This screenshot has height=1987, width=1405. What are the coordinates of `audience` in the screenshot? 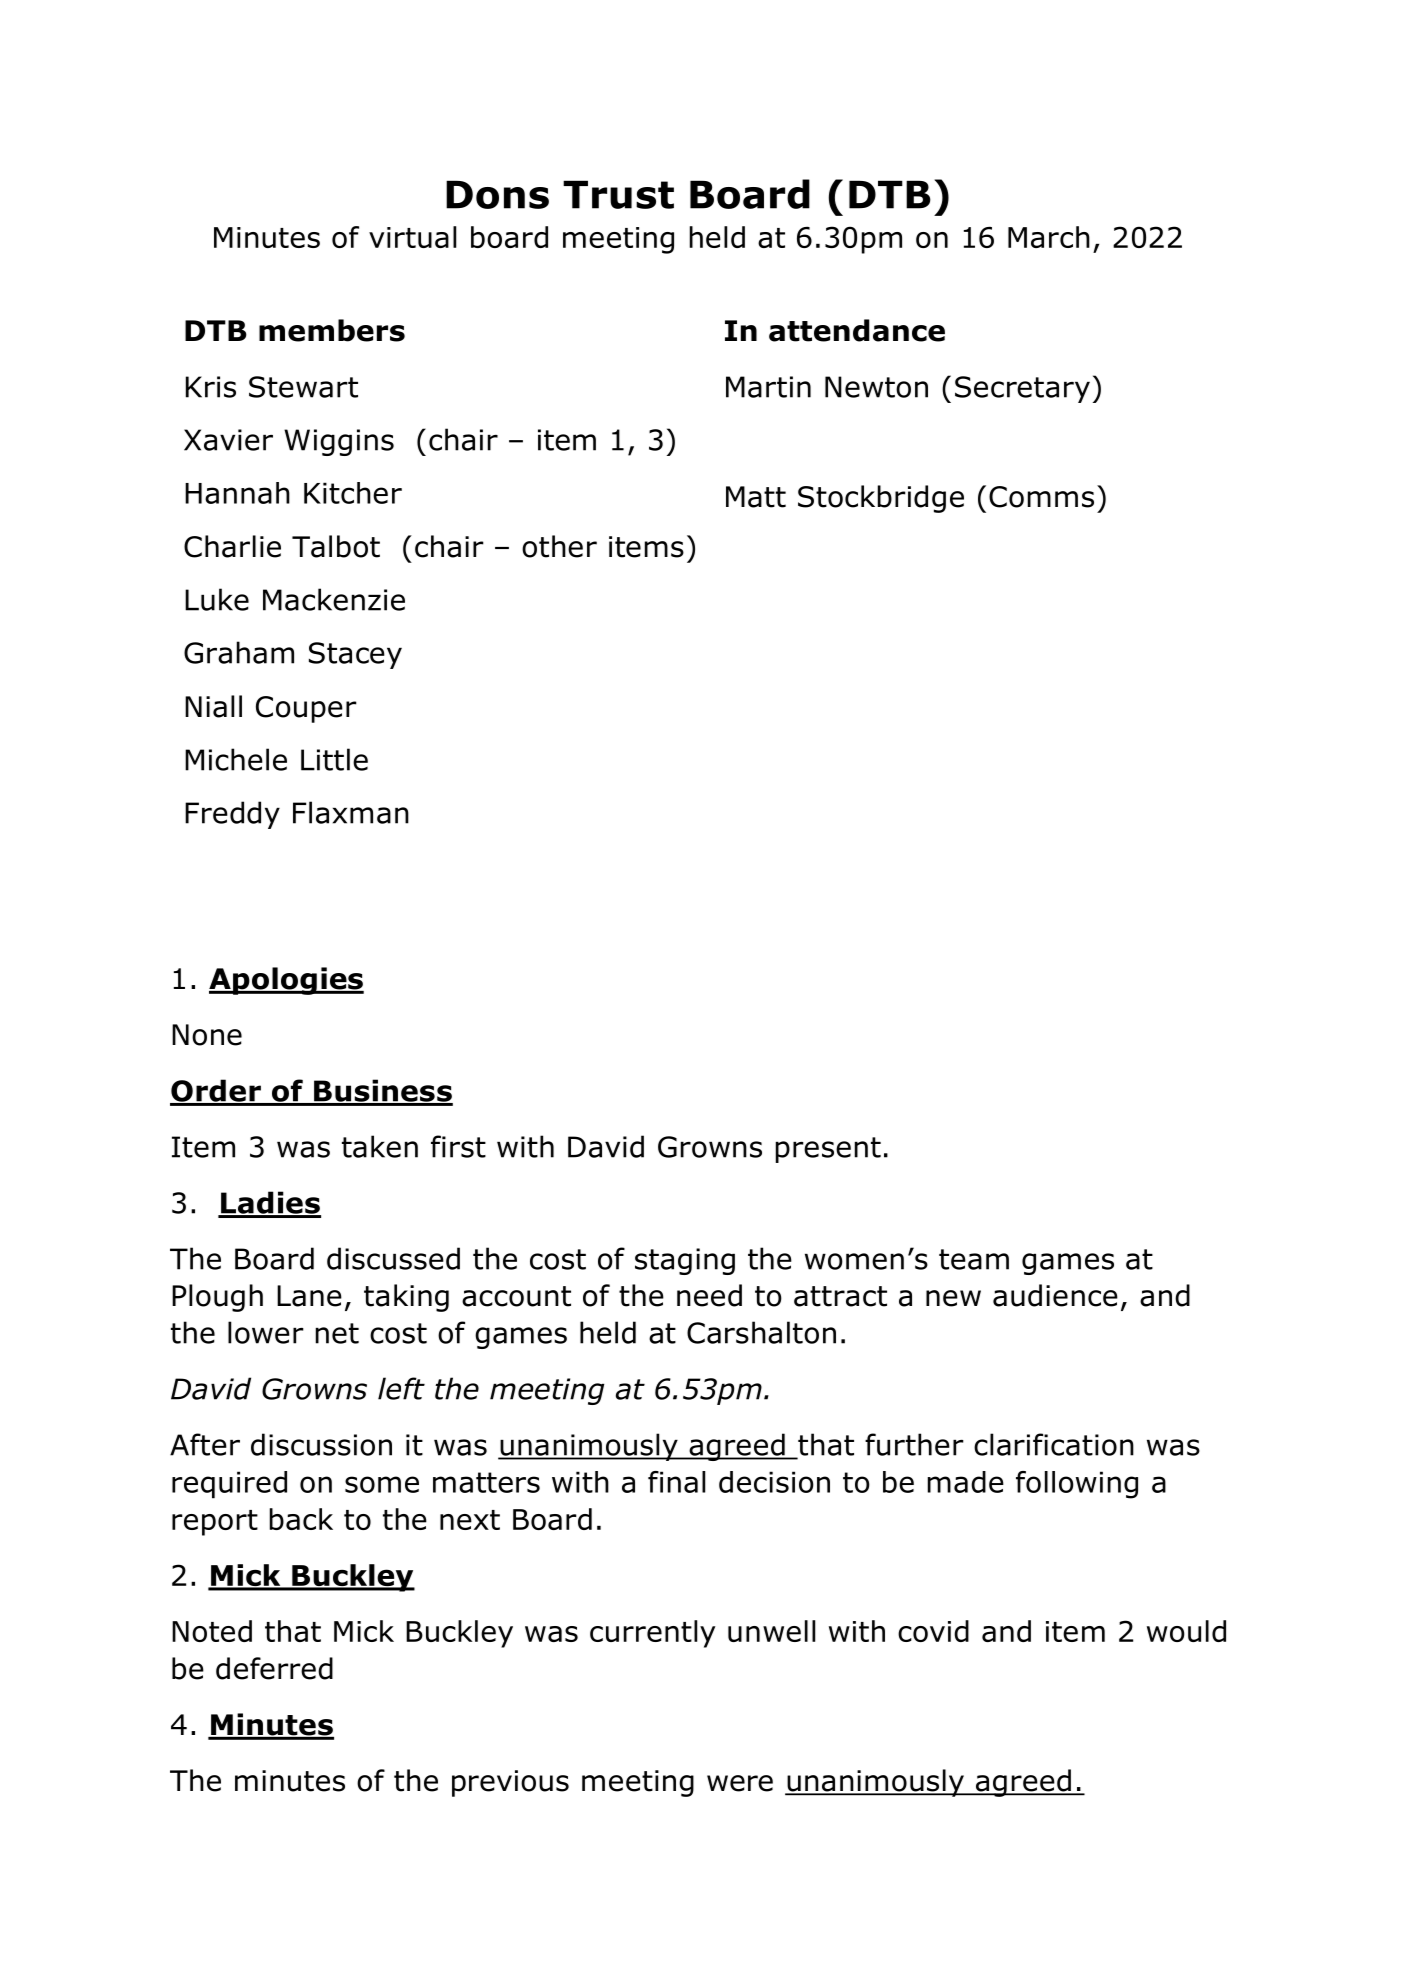 It's located at (1055, 1295).
